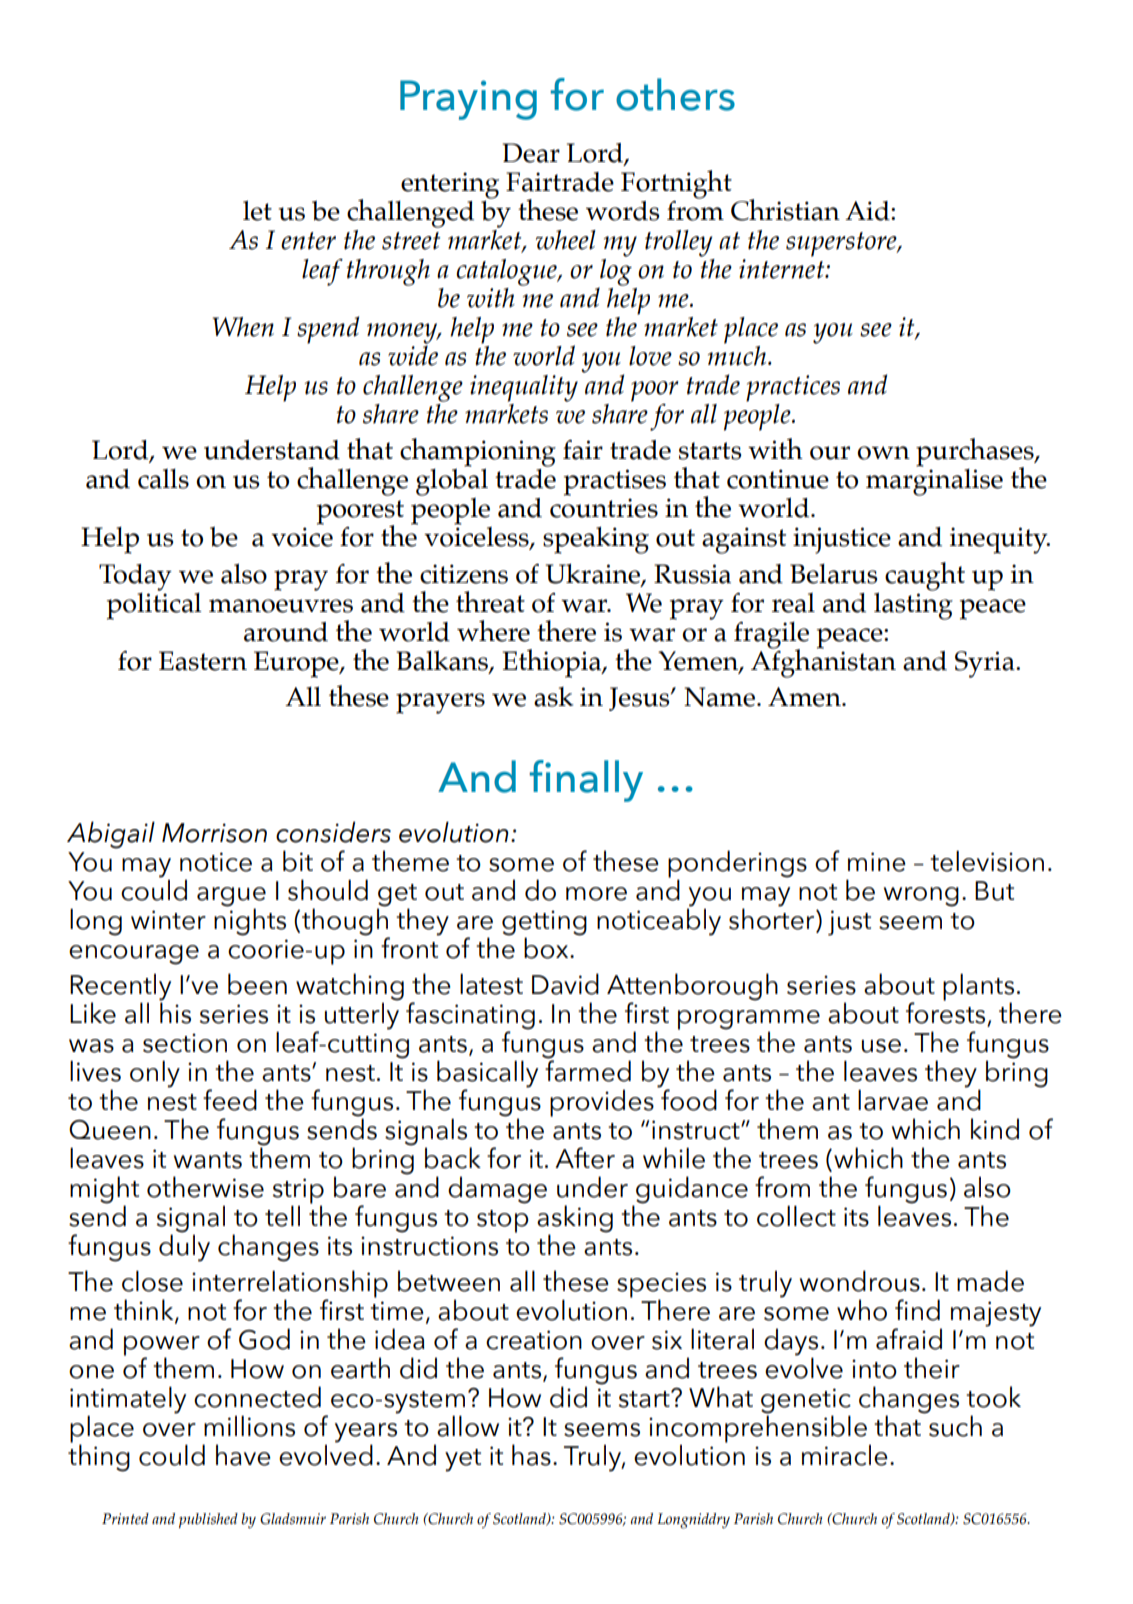 The height and width of the screenshot is (1604, 1133). What do you see at coordinates (243, 1455) in the screenshot?
I see `have` at bounding box center [243, 1455].
